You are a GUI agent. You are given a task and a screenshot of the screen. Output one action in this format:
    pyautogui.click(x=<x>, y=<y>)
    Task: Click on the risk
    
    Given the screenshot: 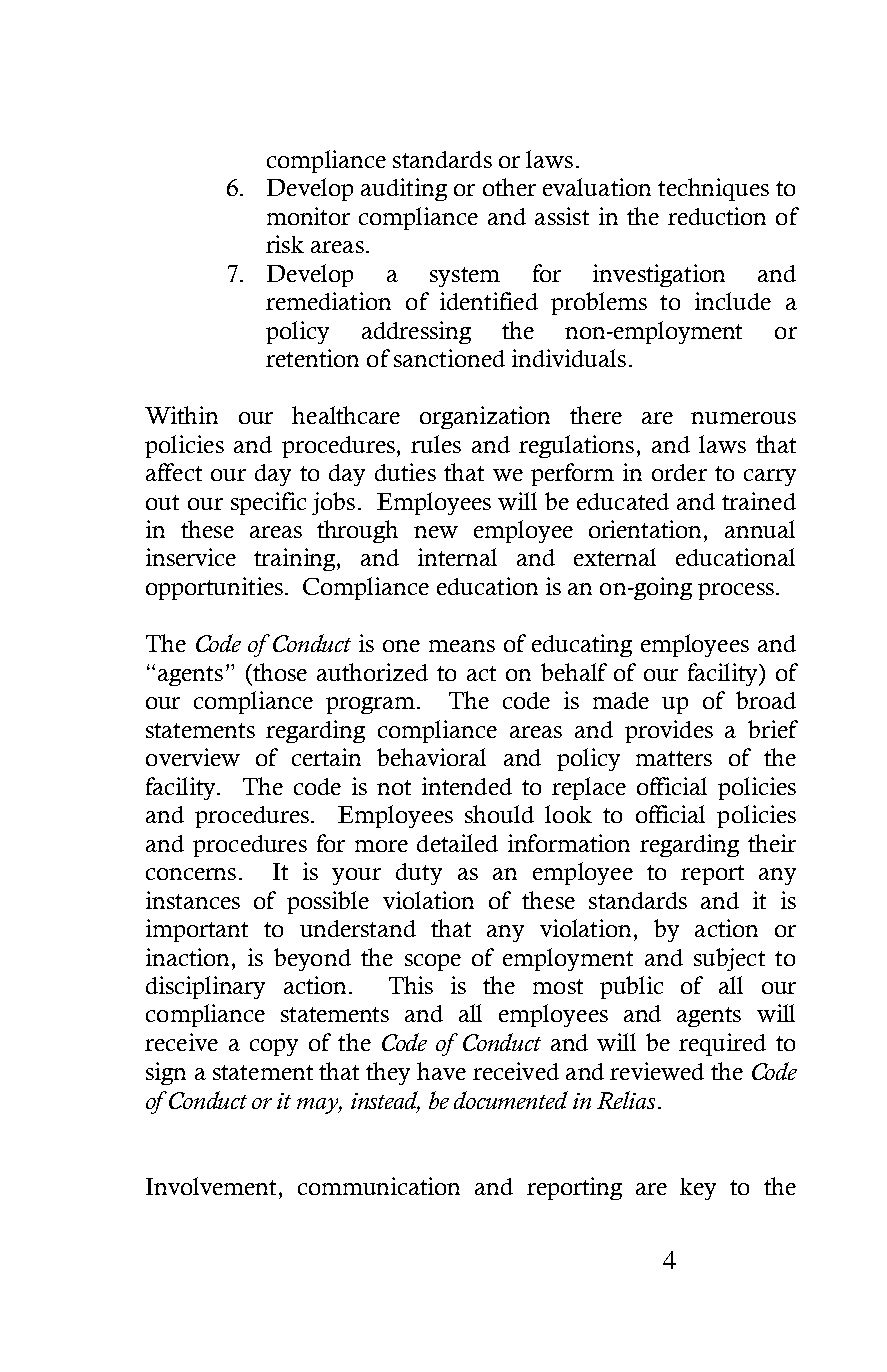 What is the action you would take?
    pyautogui.click(x=285, y=244)
